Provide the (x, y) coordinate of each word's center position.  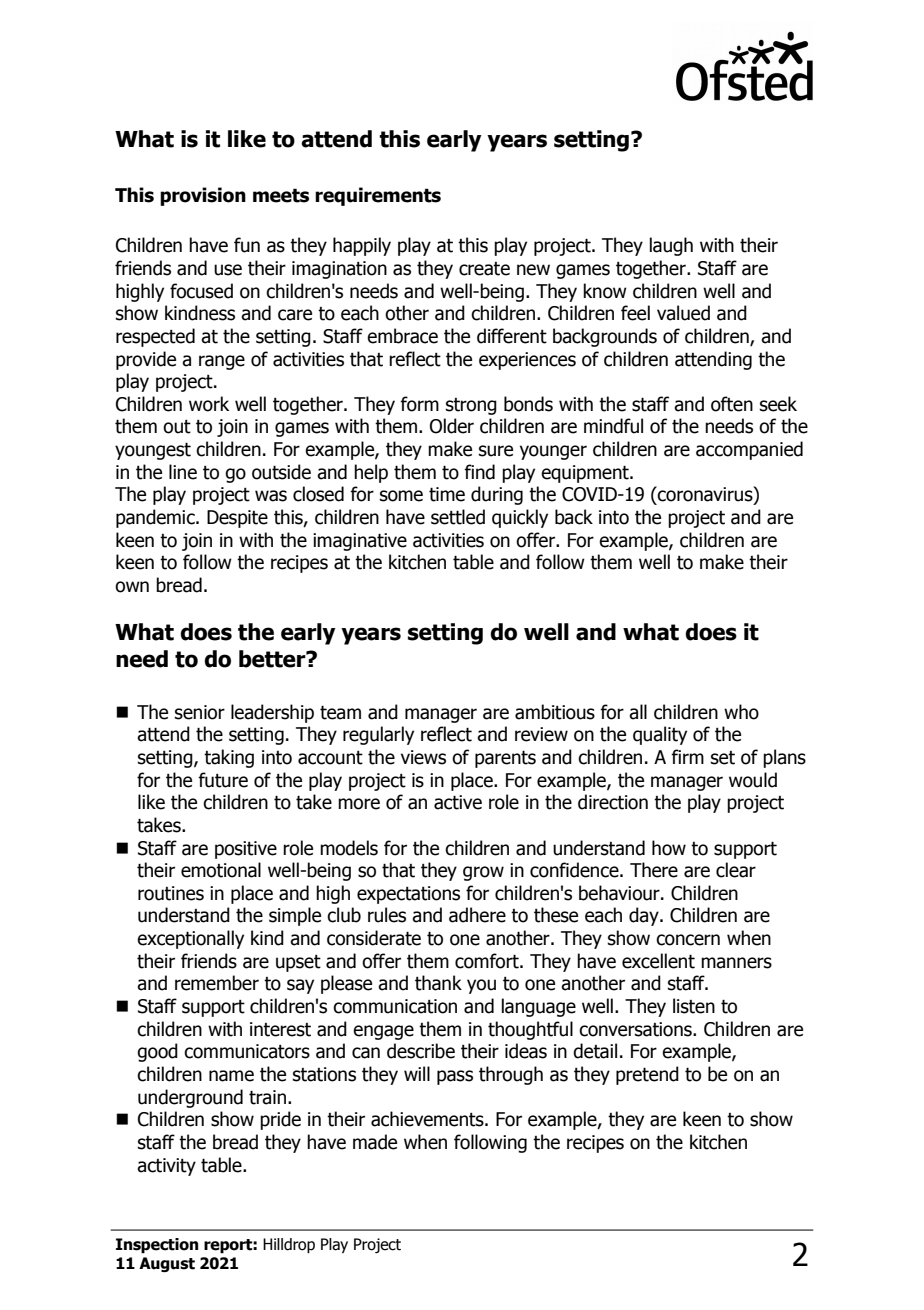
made (375, 1142)
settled (458, 517)
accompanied (749, 450)
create (484, 269)
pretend (647, 1075)
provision (203, 196)
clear (736, 870)
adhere (477, 915)
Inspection (157, 1246)
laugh (671, 246)
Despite (237, 519)
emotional (221, 870)
